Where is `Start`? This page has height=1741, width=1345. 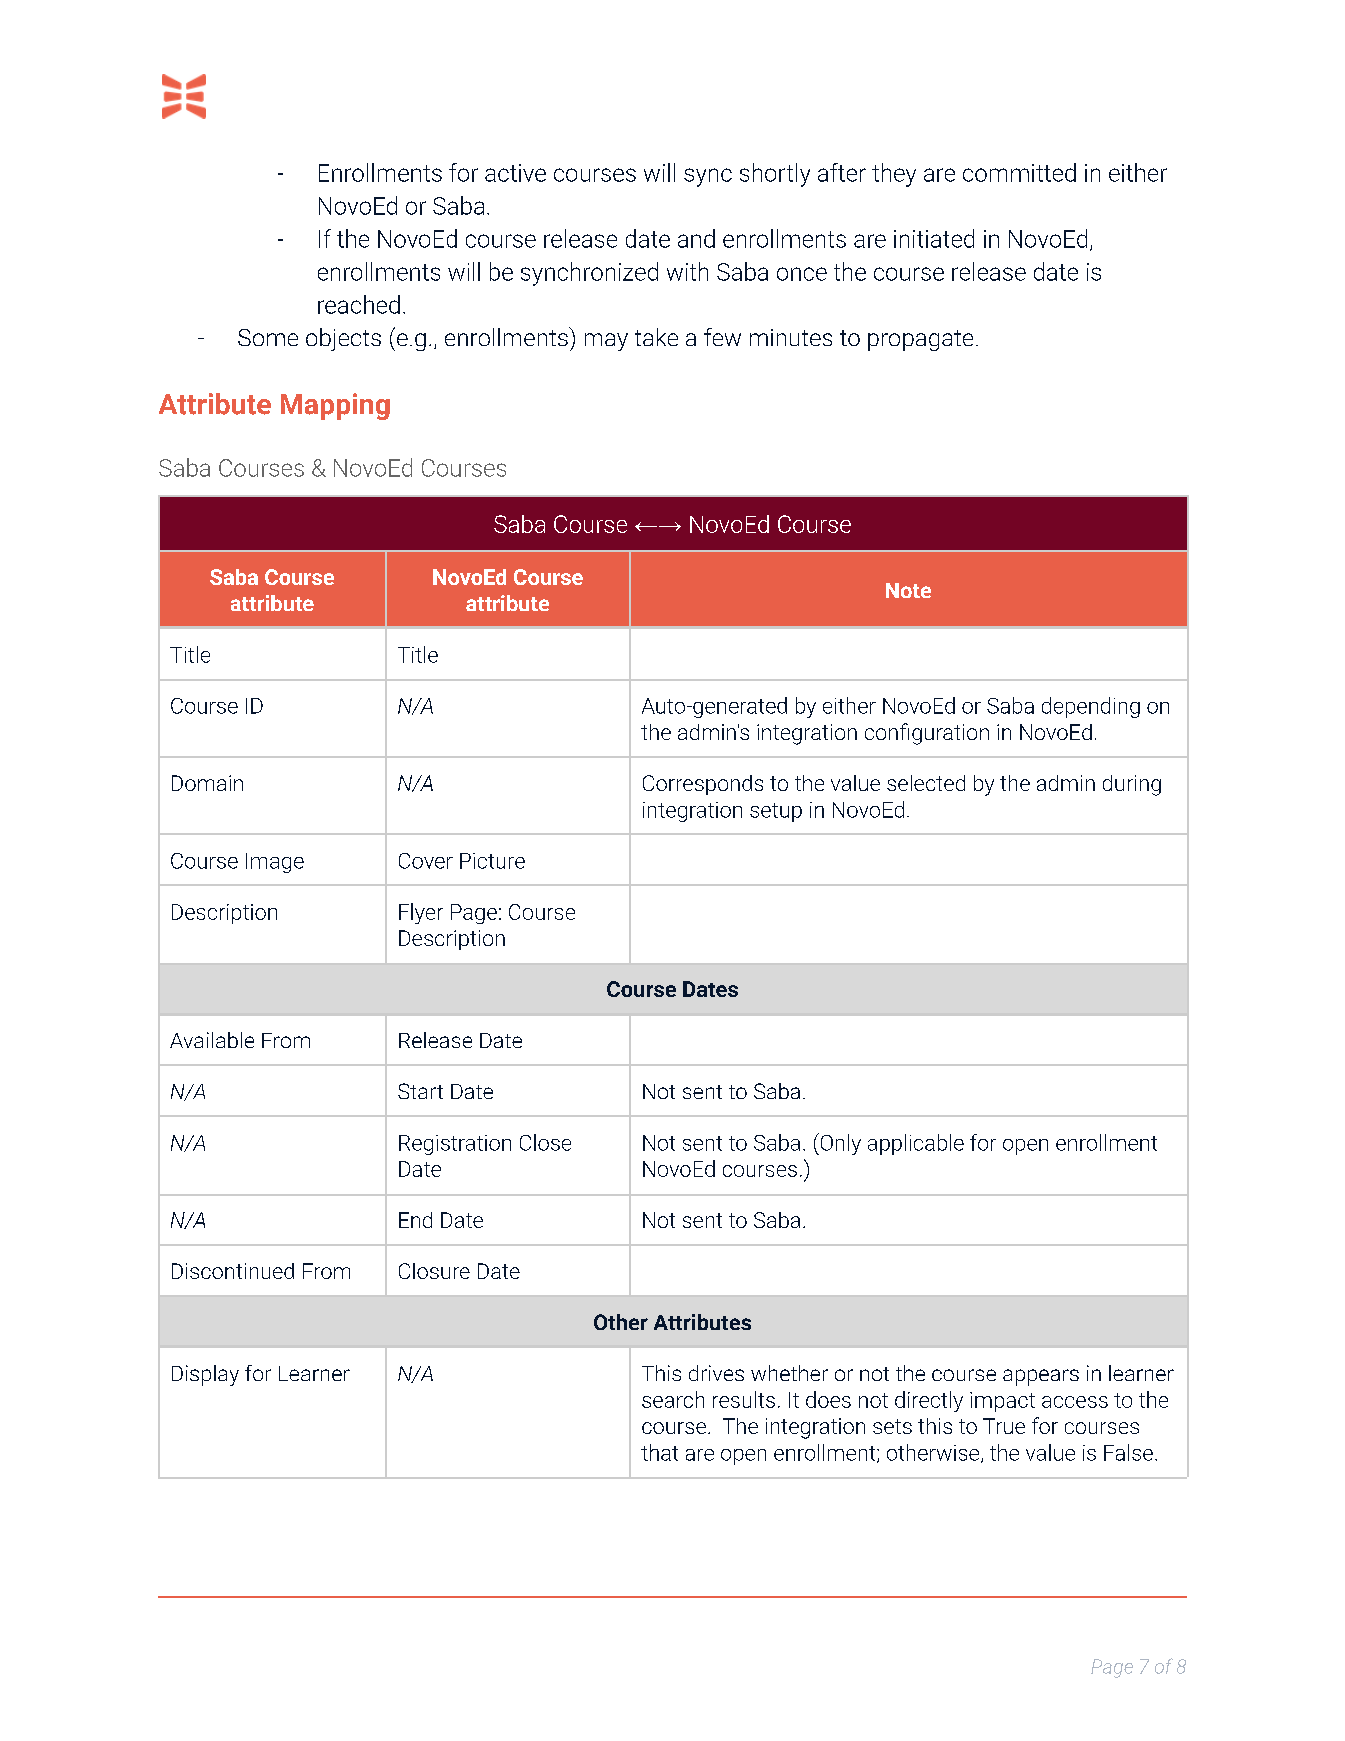
Start is located at coordinates (420, 1091).
